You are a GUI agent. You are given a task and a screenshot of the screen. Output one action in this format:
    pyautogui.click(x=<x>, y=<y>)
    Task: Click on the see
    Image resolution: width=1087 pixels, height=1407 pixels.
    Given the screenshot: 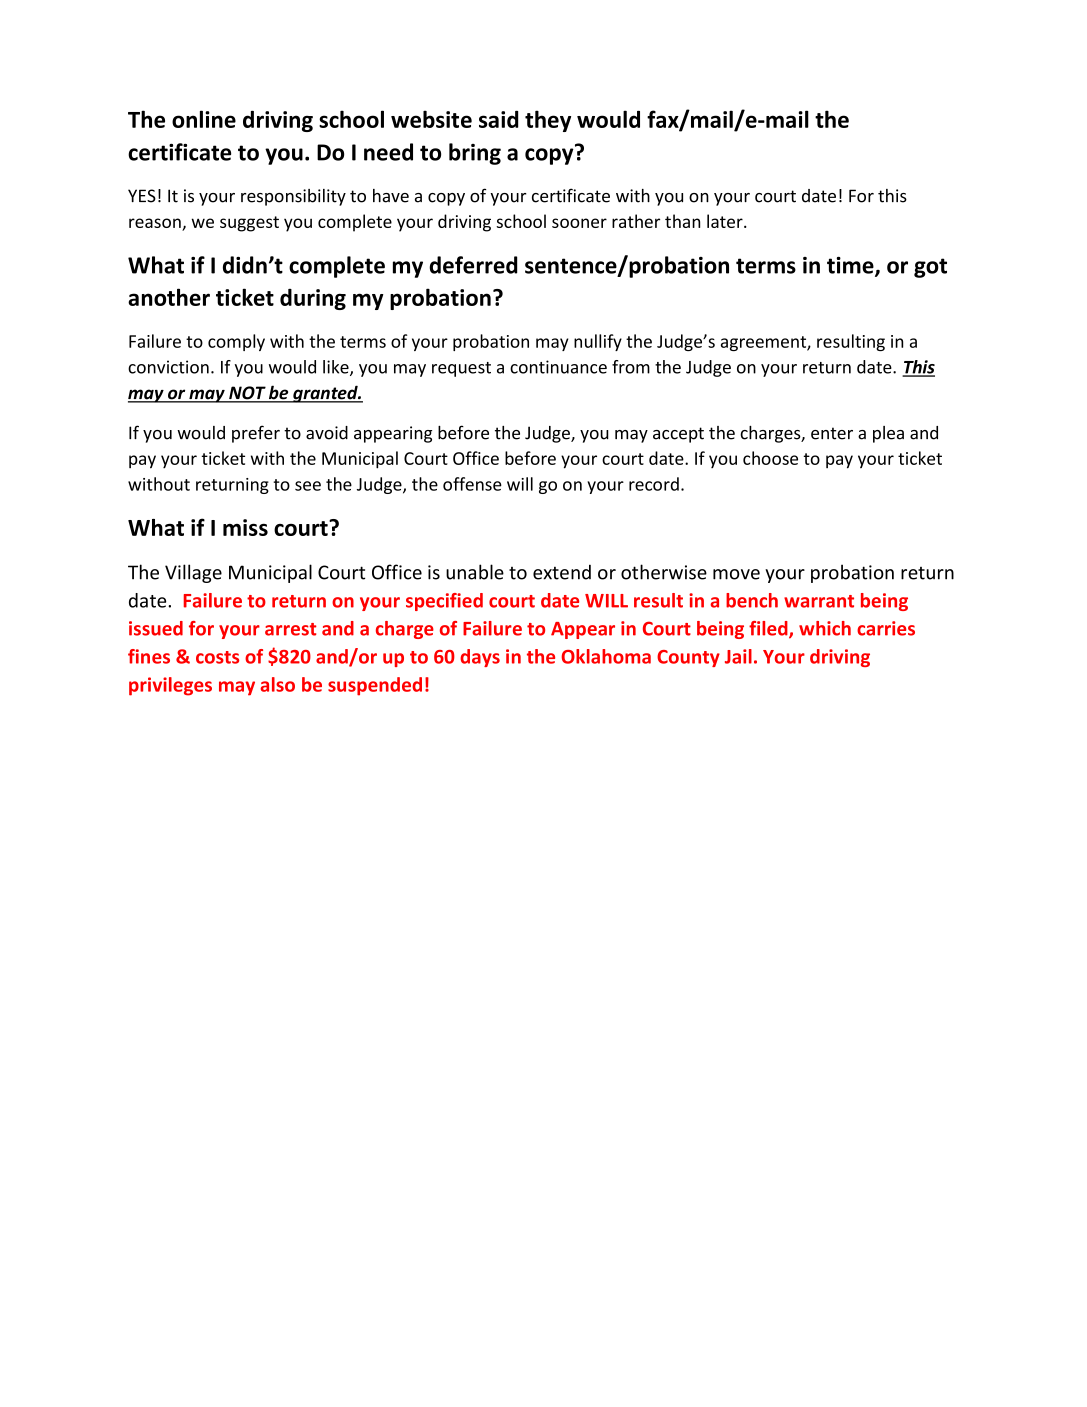 What is the action you would take?
    pyautogui.click(x=308, y=486)
